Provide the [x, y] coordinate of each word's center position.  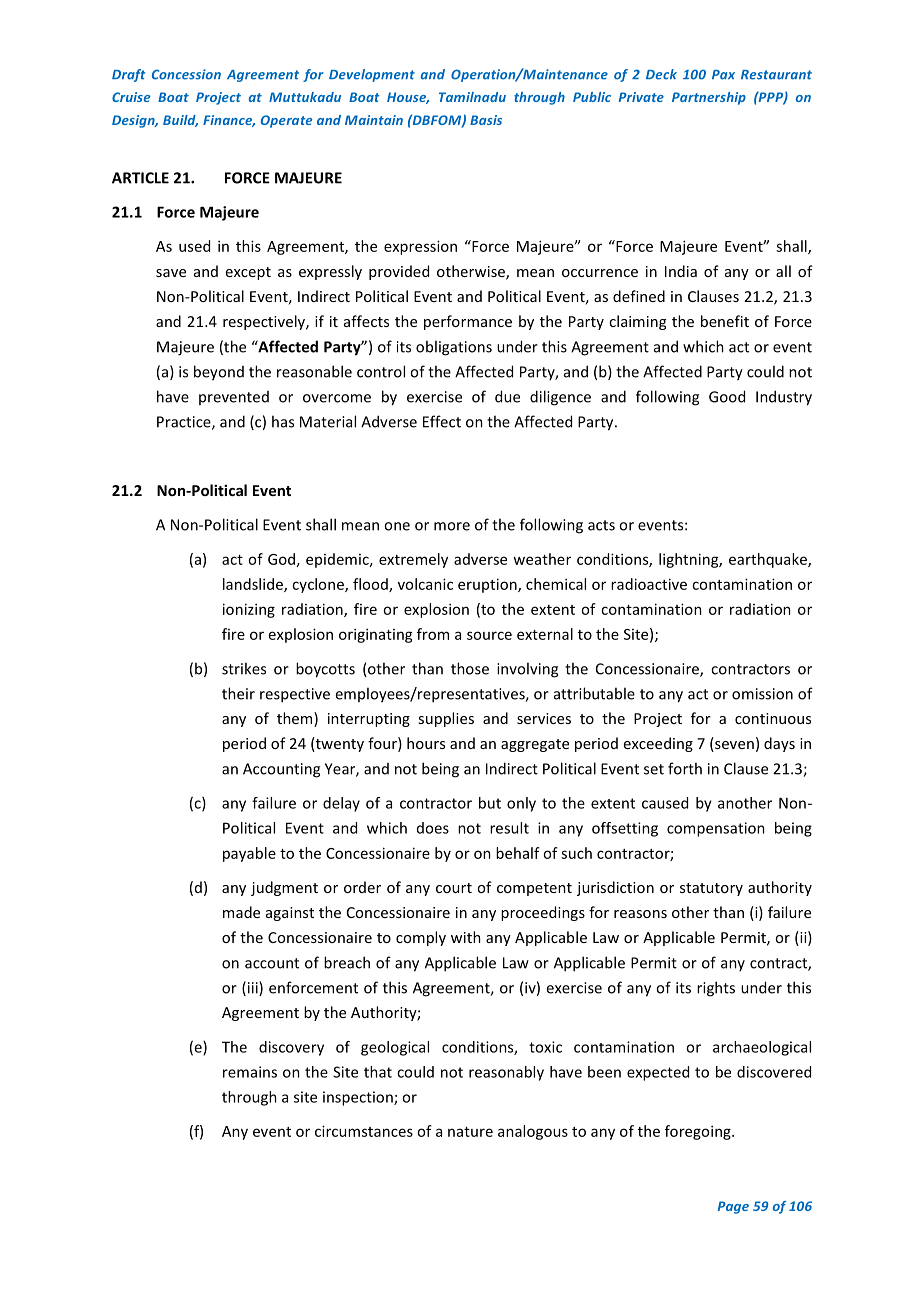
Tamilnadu [472, 97]
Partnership [709, 98]
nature [470, 1132]
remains [250, 1072]
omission [762, 694]
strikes [244, 668]
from [433, 634]
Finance [229, 121]
